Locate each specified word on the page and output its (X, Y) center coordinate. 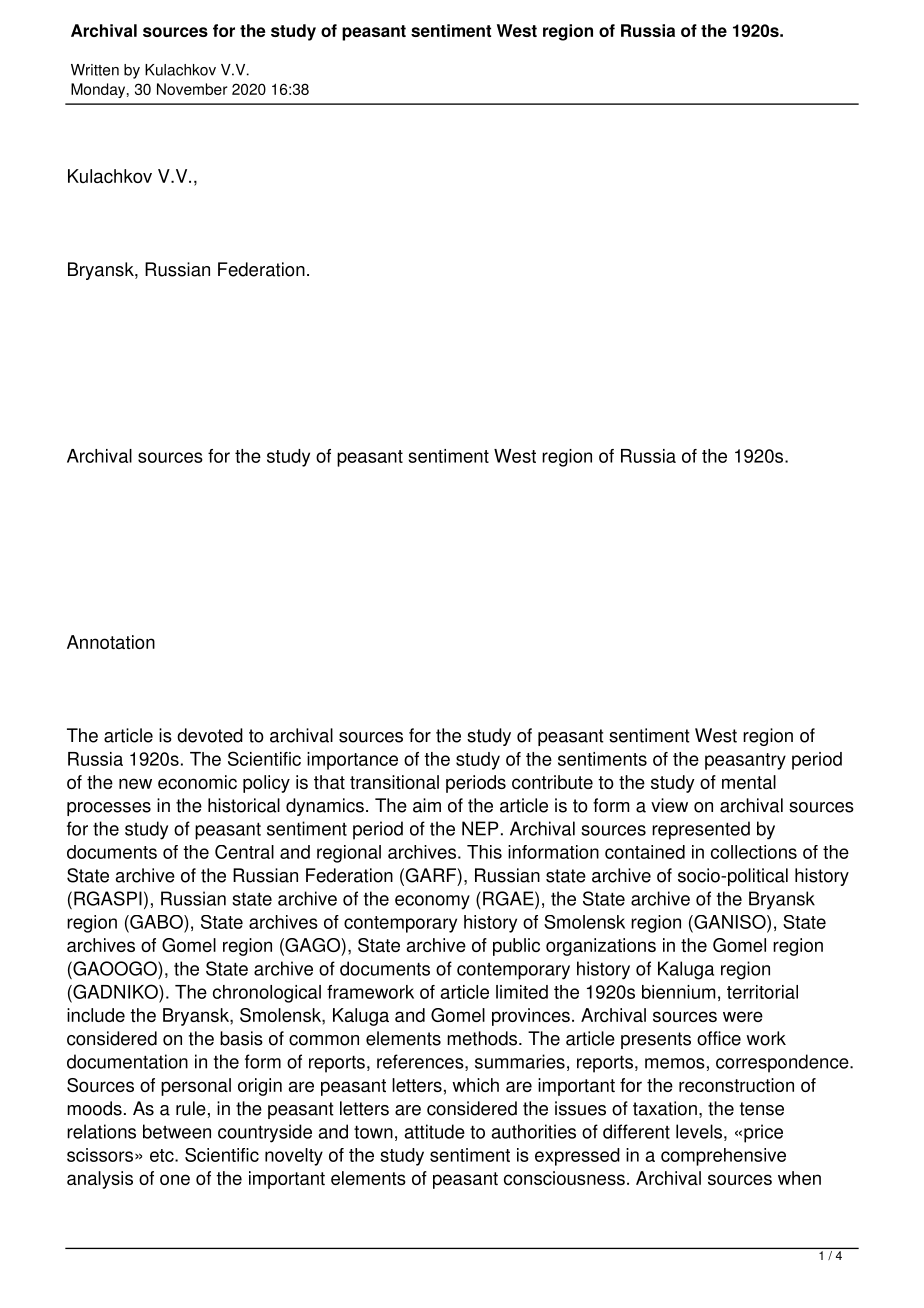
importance (352, 761)
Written (95, 70)
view (669, 805)
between (177, 1131)
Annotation (111, 642)
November (192, 89)
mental (749, 782)
